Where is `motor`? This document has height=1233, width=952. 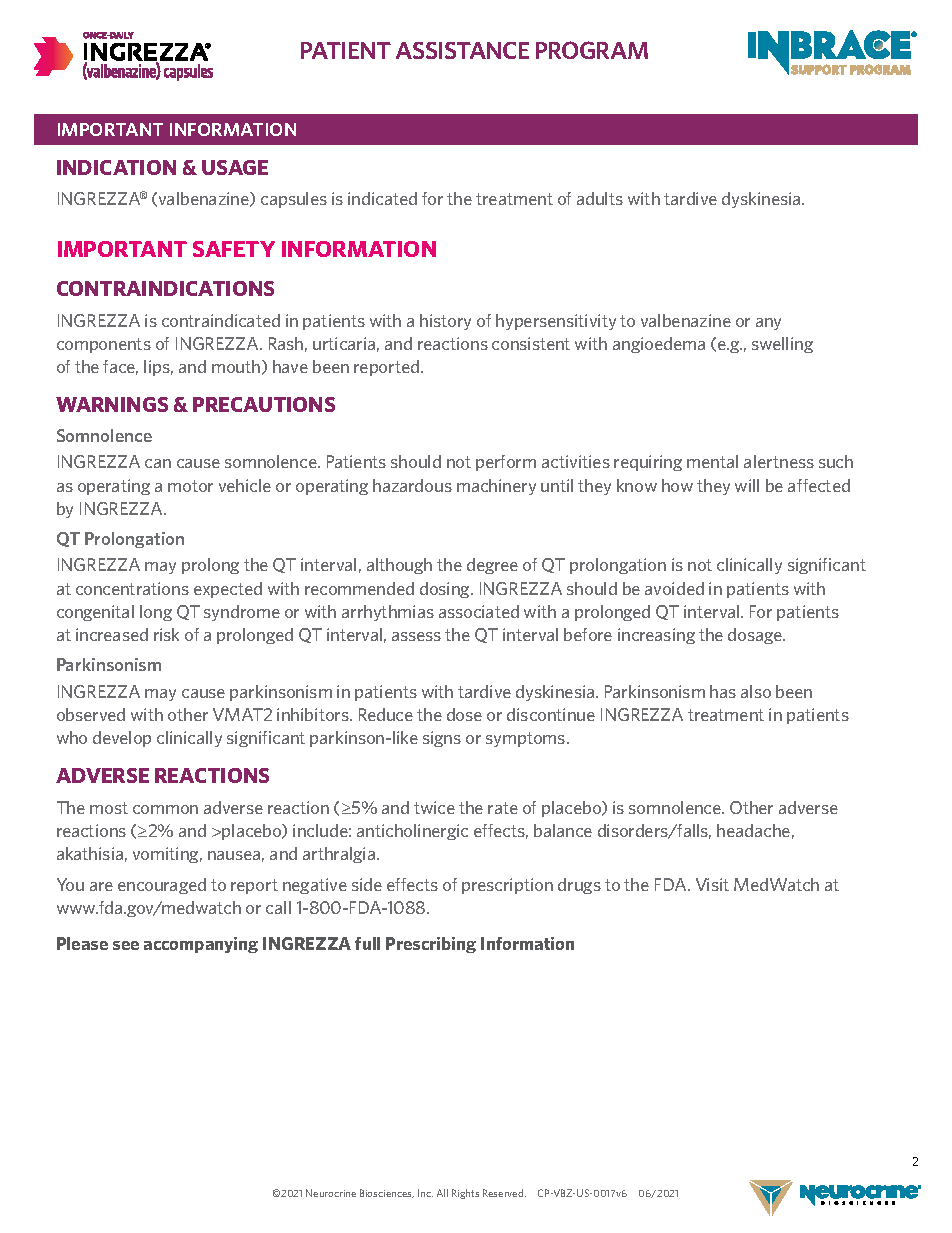
motor is located at coordinates (190, 486).
